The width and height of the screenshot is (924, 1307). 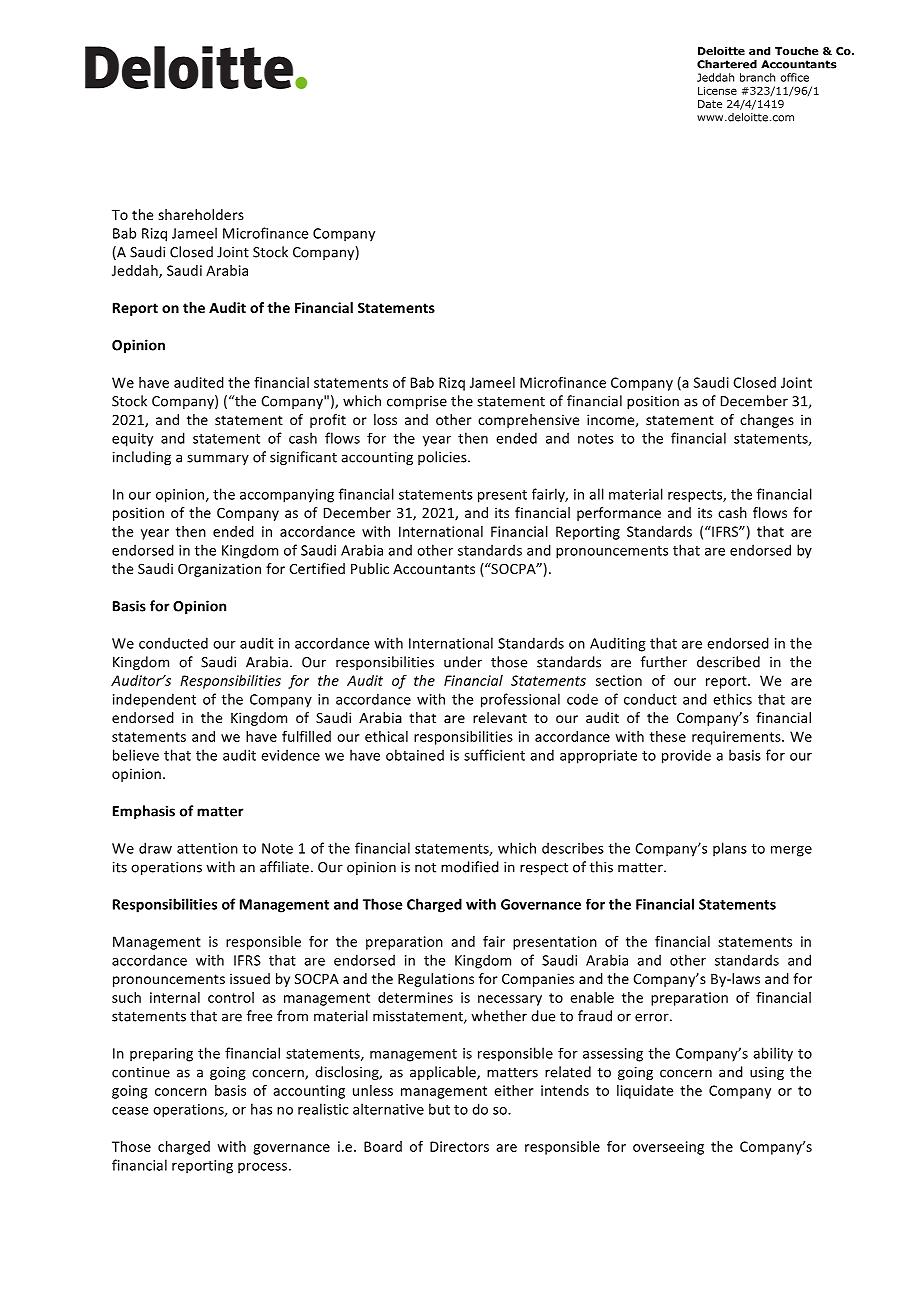 I want to click on License, so click(x=717, y=91).
